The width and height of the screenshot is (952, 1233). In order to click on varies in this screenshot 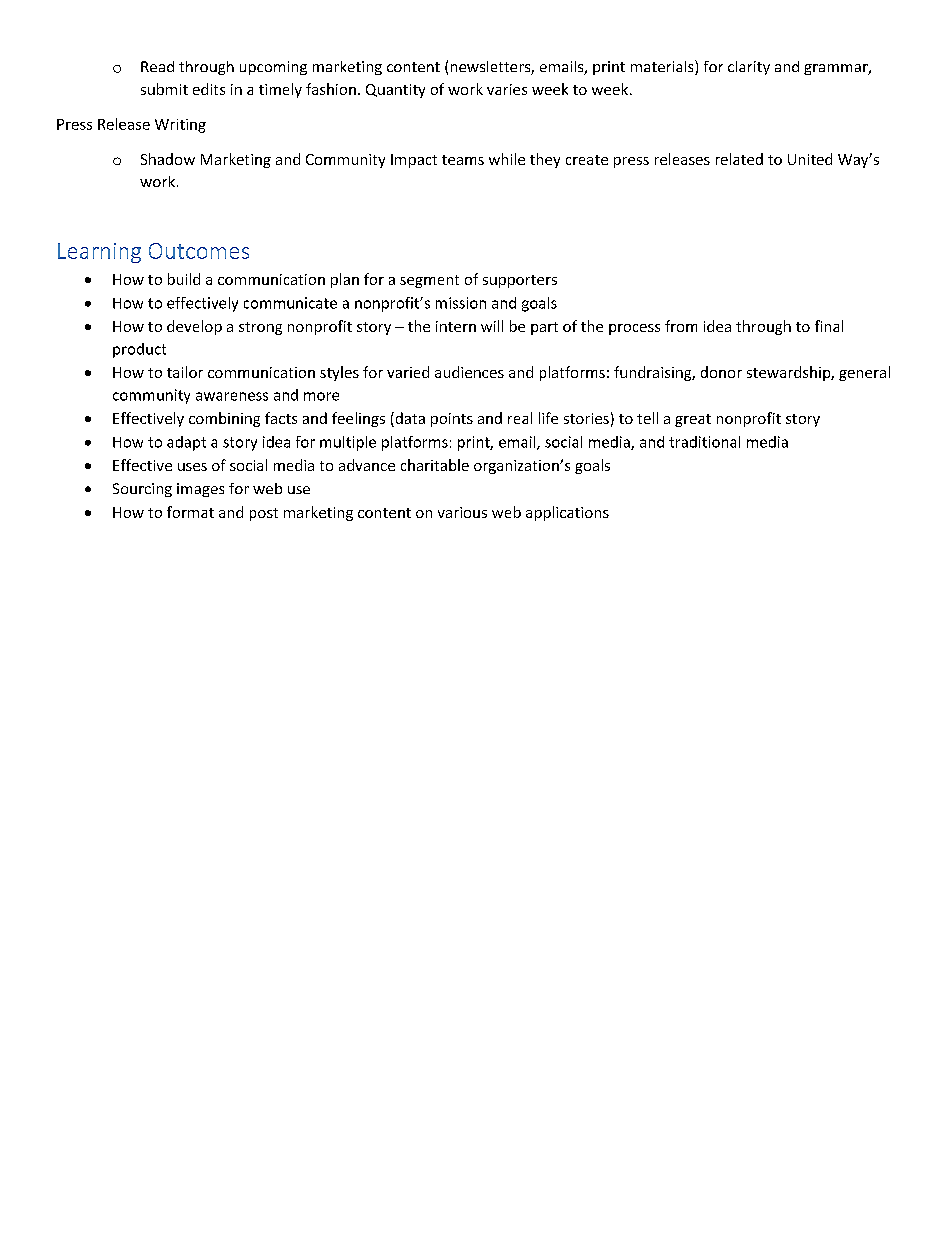, I will do `click(507, 89)`.
